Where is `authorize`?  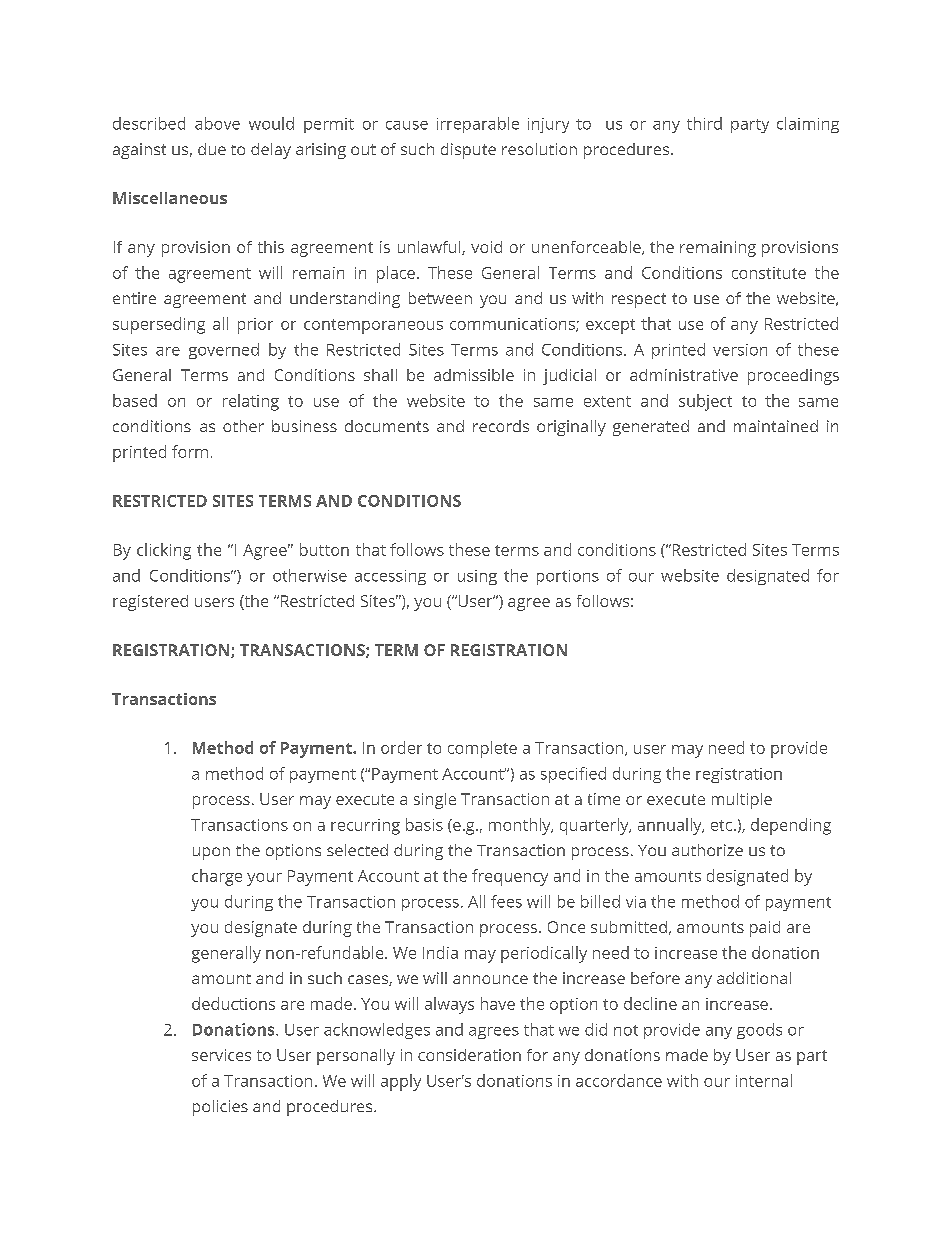
authorize is located at coordinates (707, 850).
